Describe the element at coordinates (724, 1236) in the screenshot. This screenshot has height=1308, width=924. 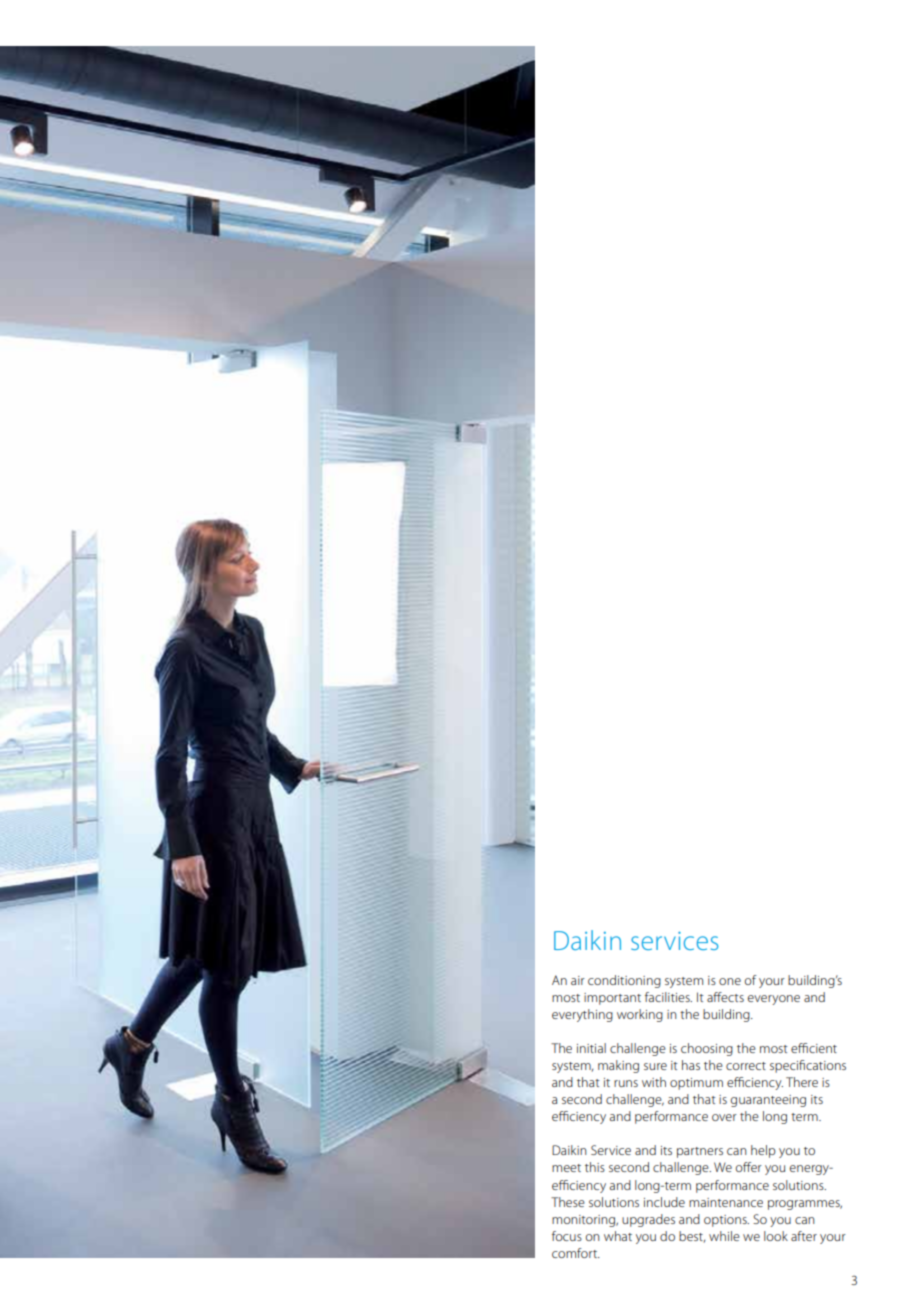
I see `while` at that location.
